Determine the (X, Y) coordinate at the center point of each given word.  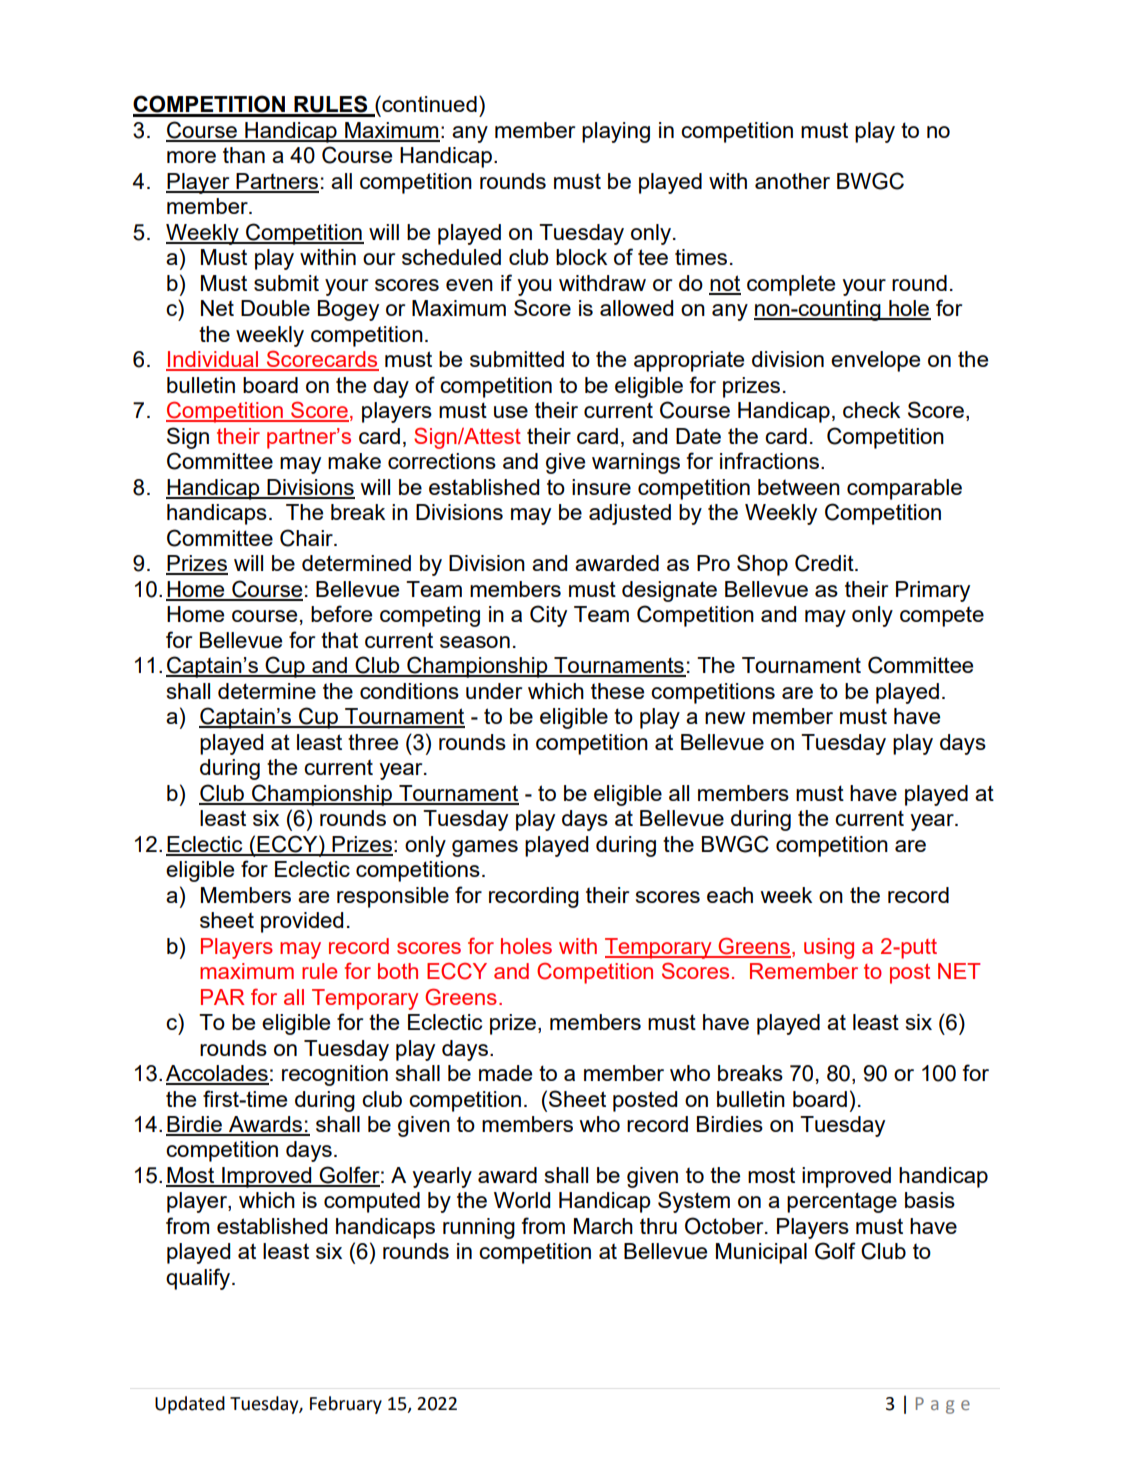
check (871, 410)
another (792, 181)
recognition (335, 1075)
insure (601, 487)
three (373, 742)
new (725, 718)
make (354, 461)
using (829, 948)
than (244, 155)
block (581, 257)
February (346, 1405)
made (505, 1073)
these (617, 691)
